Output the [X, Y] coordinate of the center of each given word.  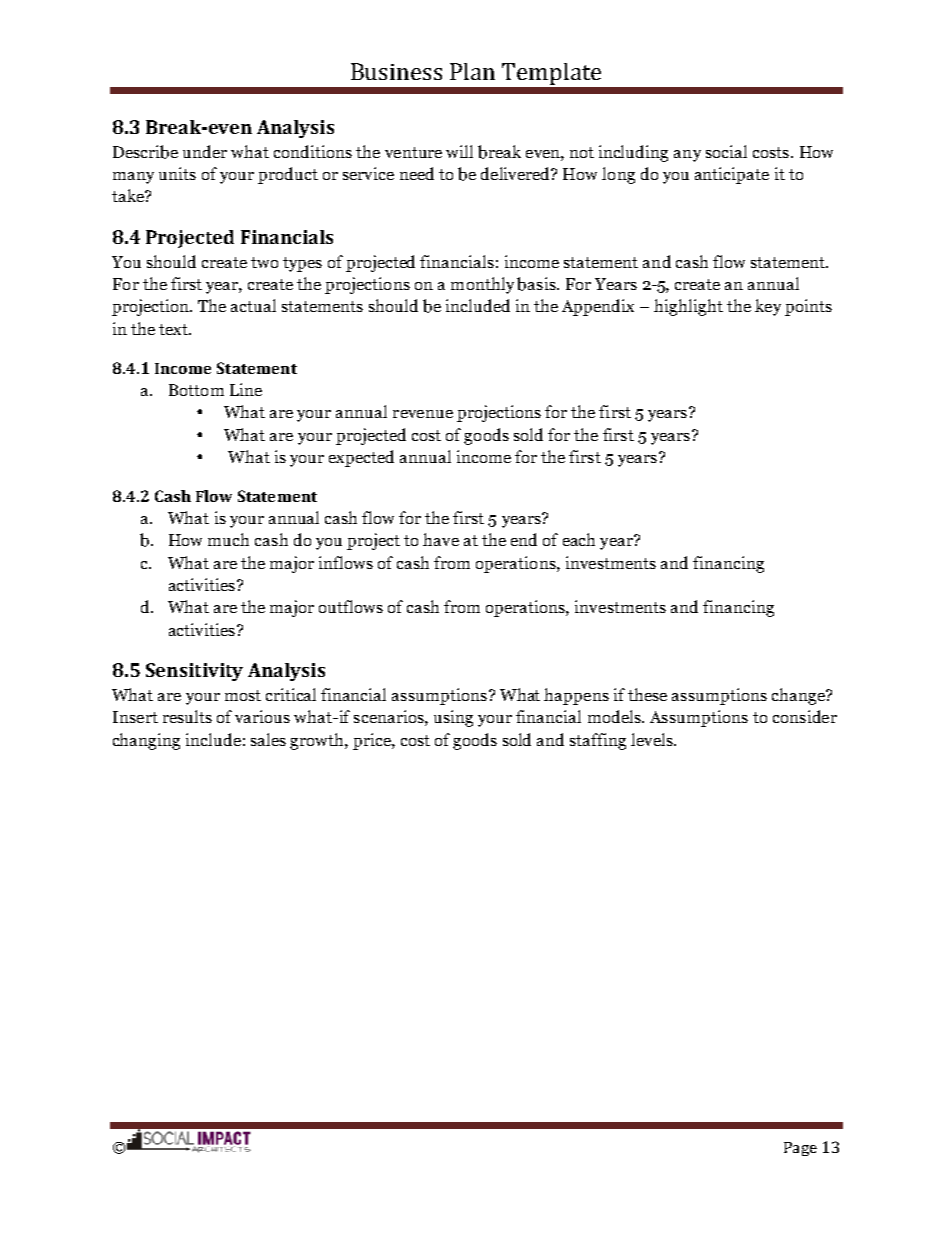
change [799, 696]
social [726, 151]
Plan [472, 71]
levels [653, 739]
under [205, 151]
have [441, 539]
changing [146, 741]
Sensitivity [194, 672]
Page [800, 1149]
